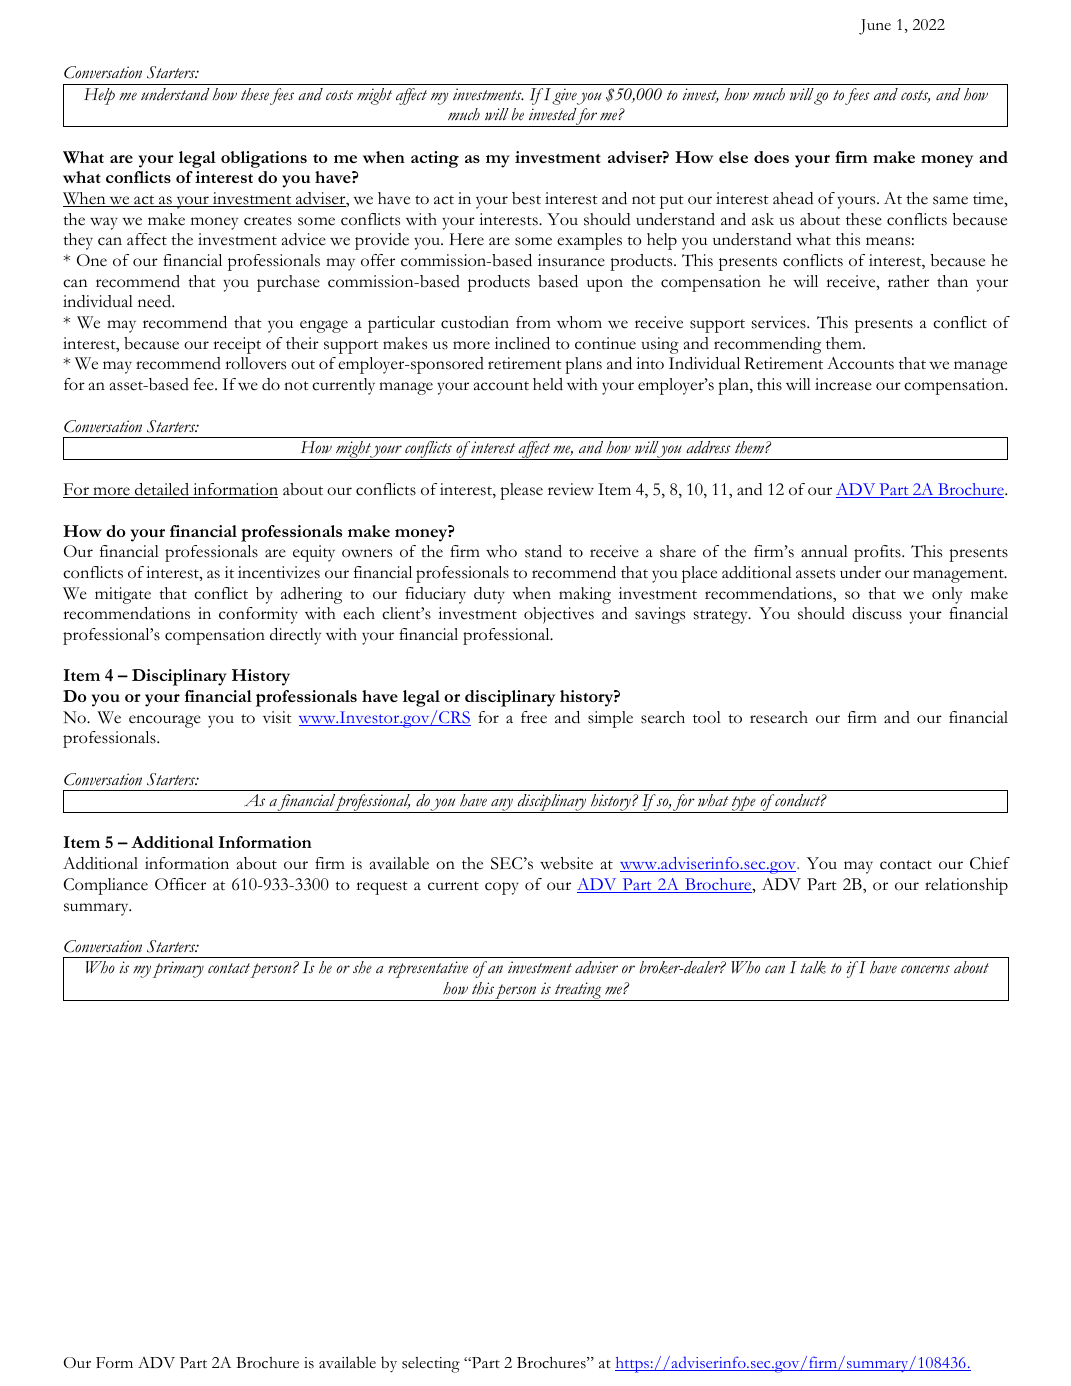  Describe the element at coordinates (431, 1365) in the image. I see `selecting` at that location.
